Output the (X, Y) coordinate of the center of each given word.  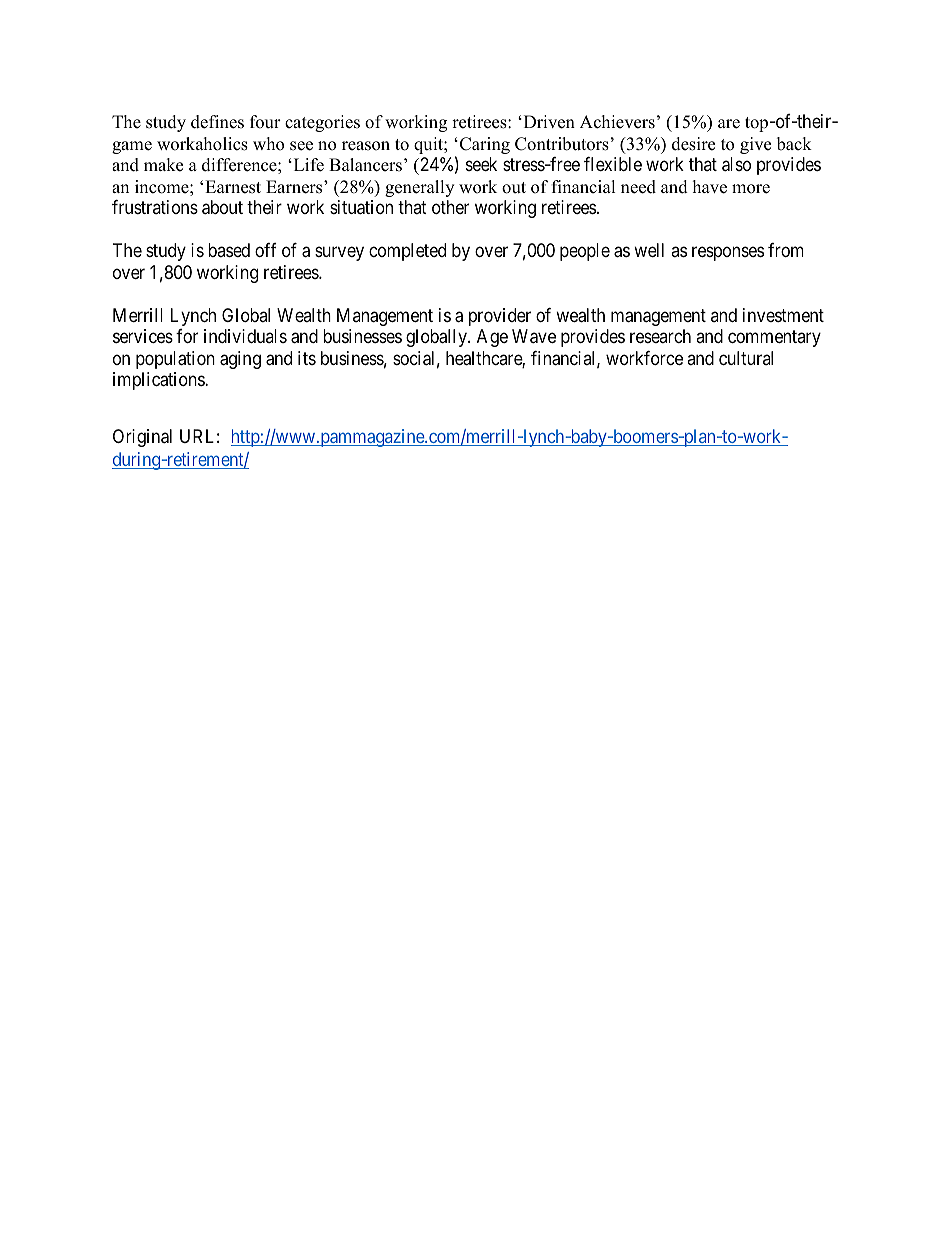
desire (693, 144)
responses (728, 254)
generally (419, 188)
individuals (245, 336)
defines (217, 122)
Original (142, 438)
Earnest (233, 187)
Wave (534, 336)
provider (500, 317)
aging (240, 360)
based (229, 250)
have (710, 187)
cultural (746, 358)
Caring (485, 145)
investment (783, 315)
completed (407, 252)
